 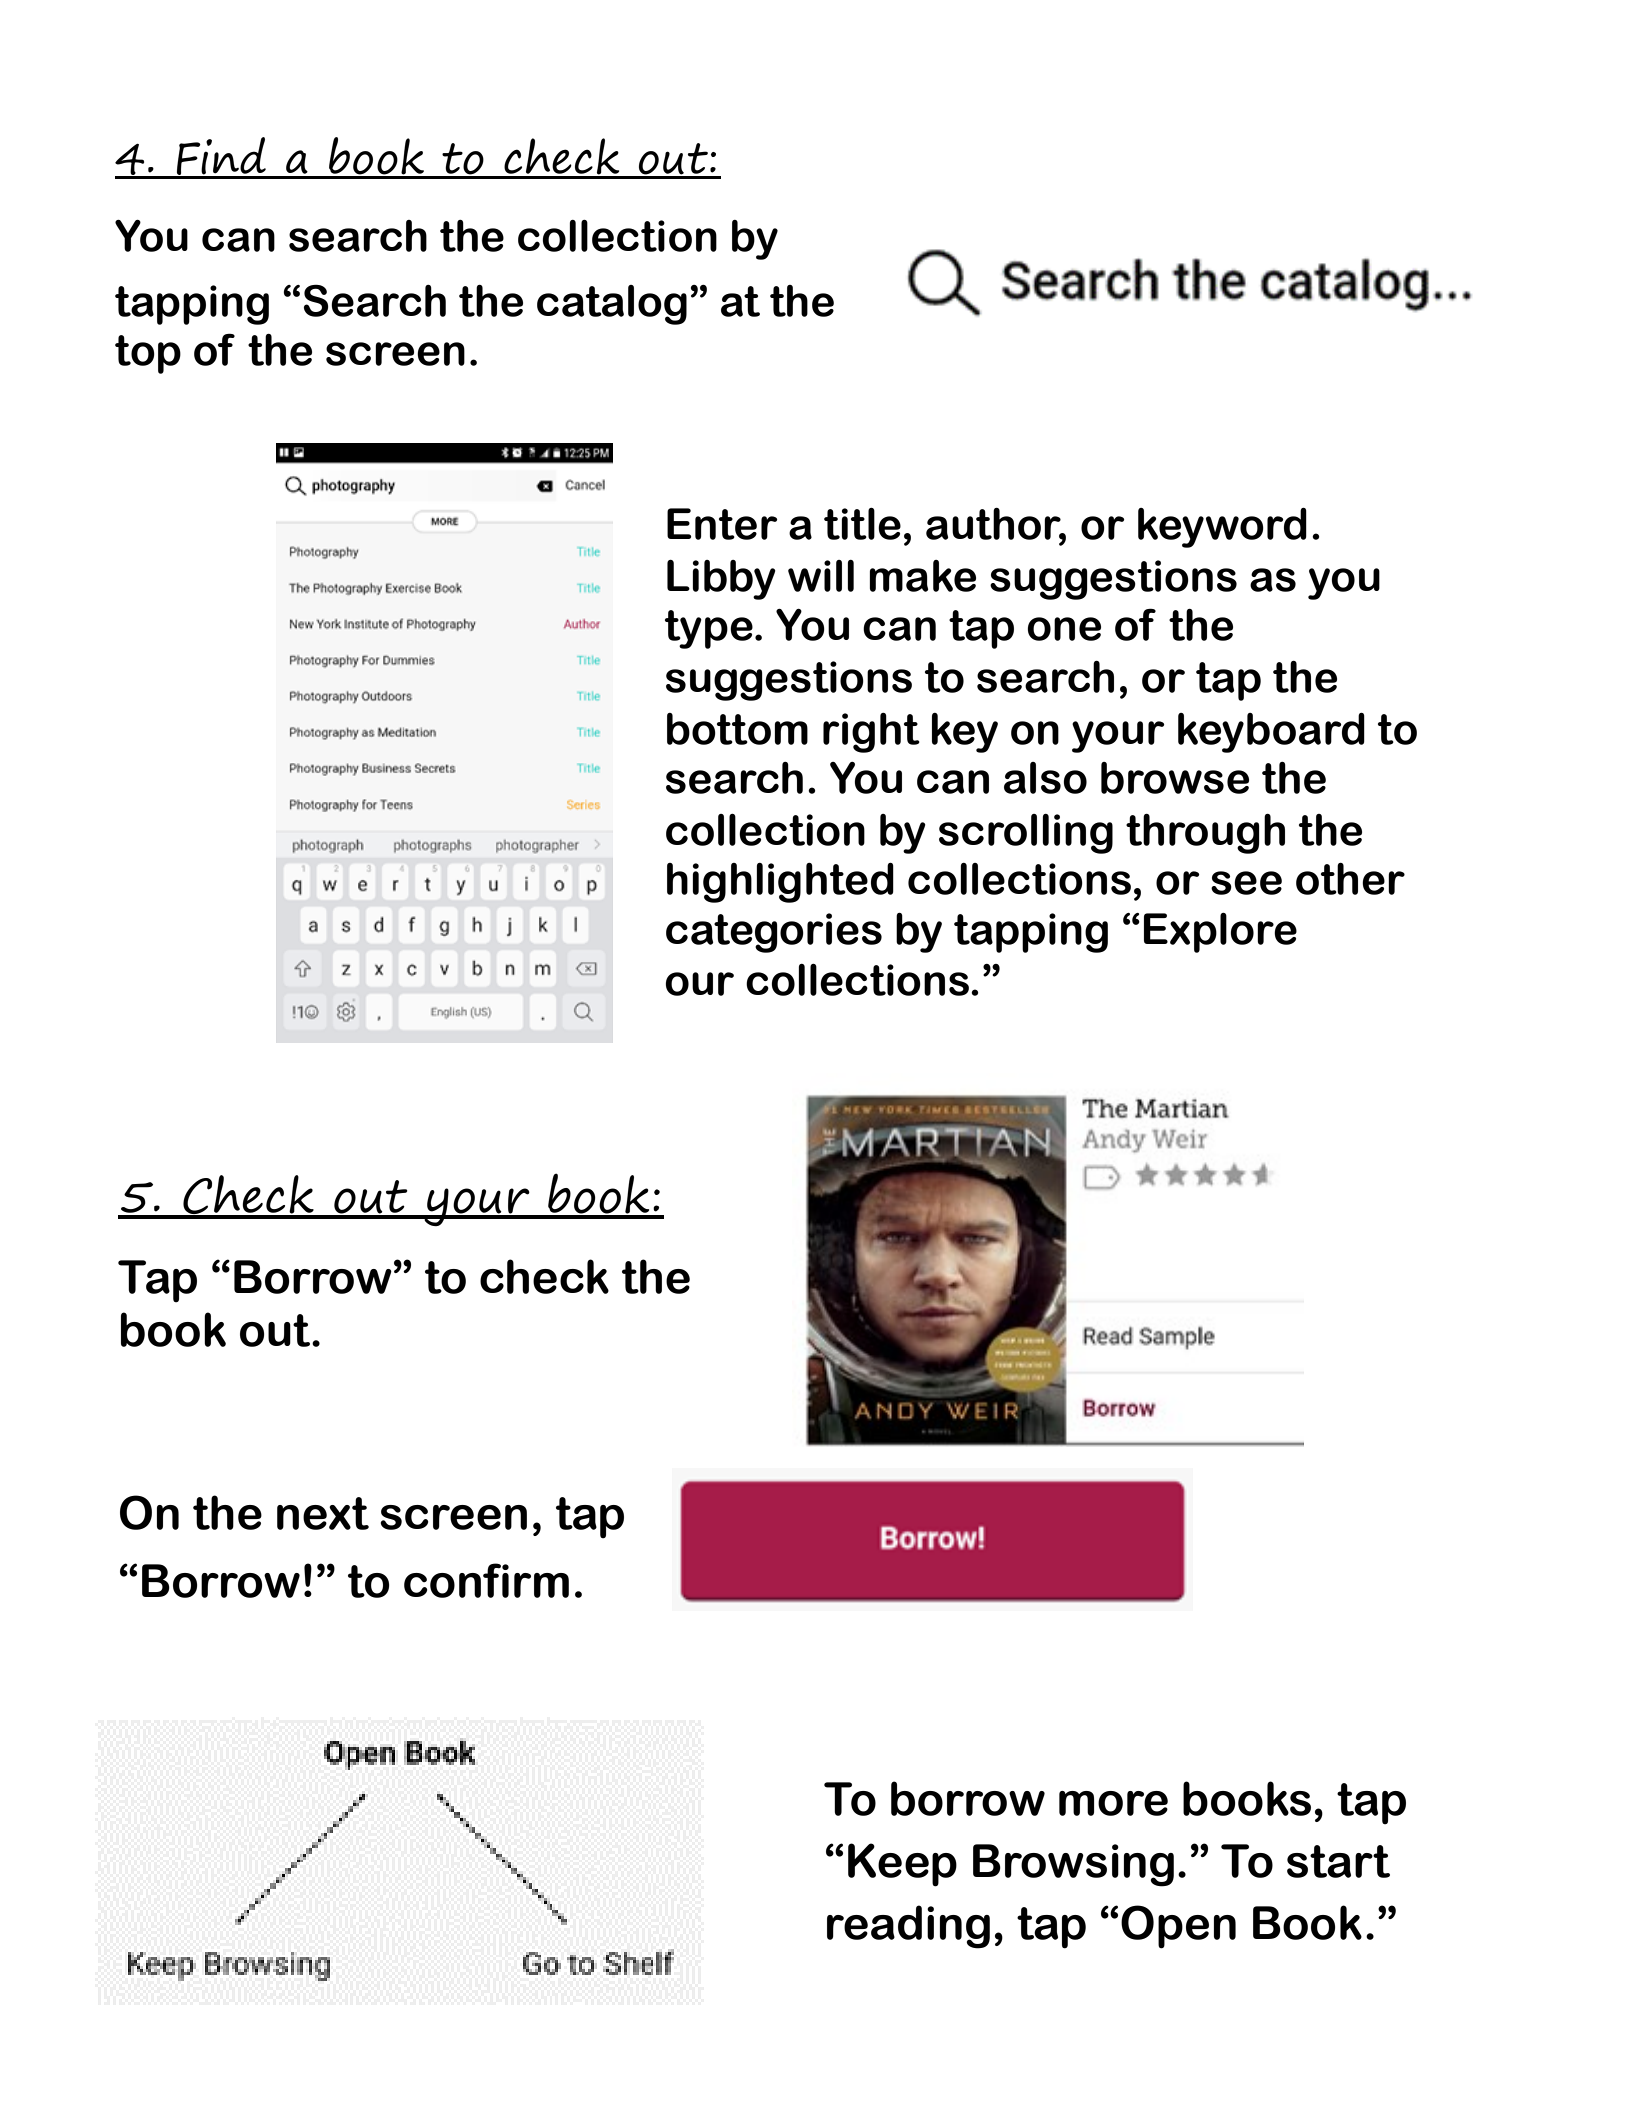 I want to click on Find, so click(x=221, y=157).
